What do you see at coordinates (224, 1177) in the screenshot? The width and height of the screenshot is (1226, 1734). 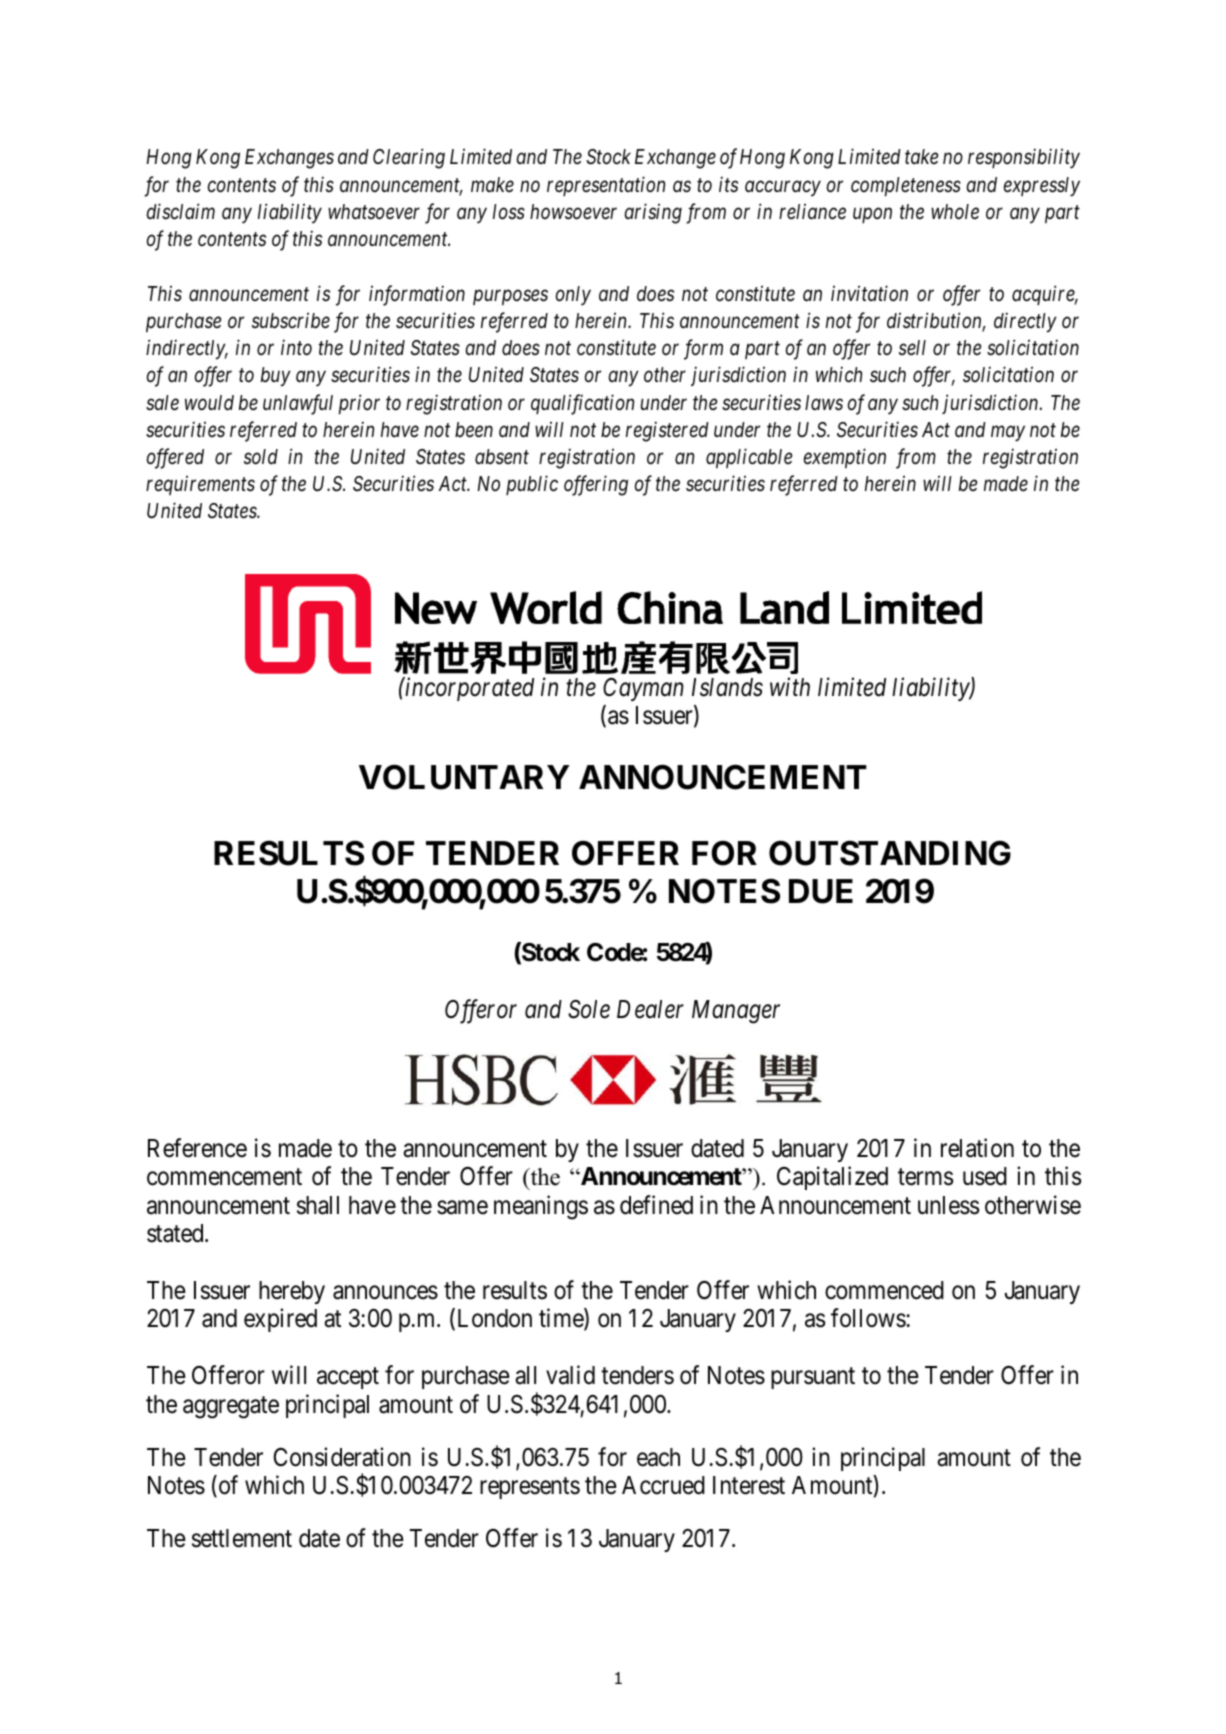 I see `commencement` at bounding box center [224, 1177].
